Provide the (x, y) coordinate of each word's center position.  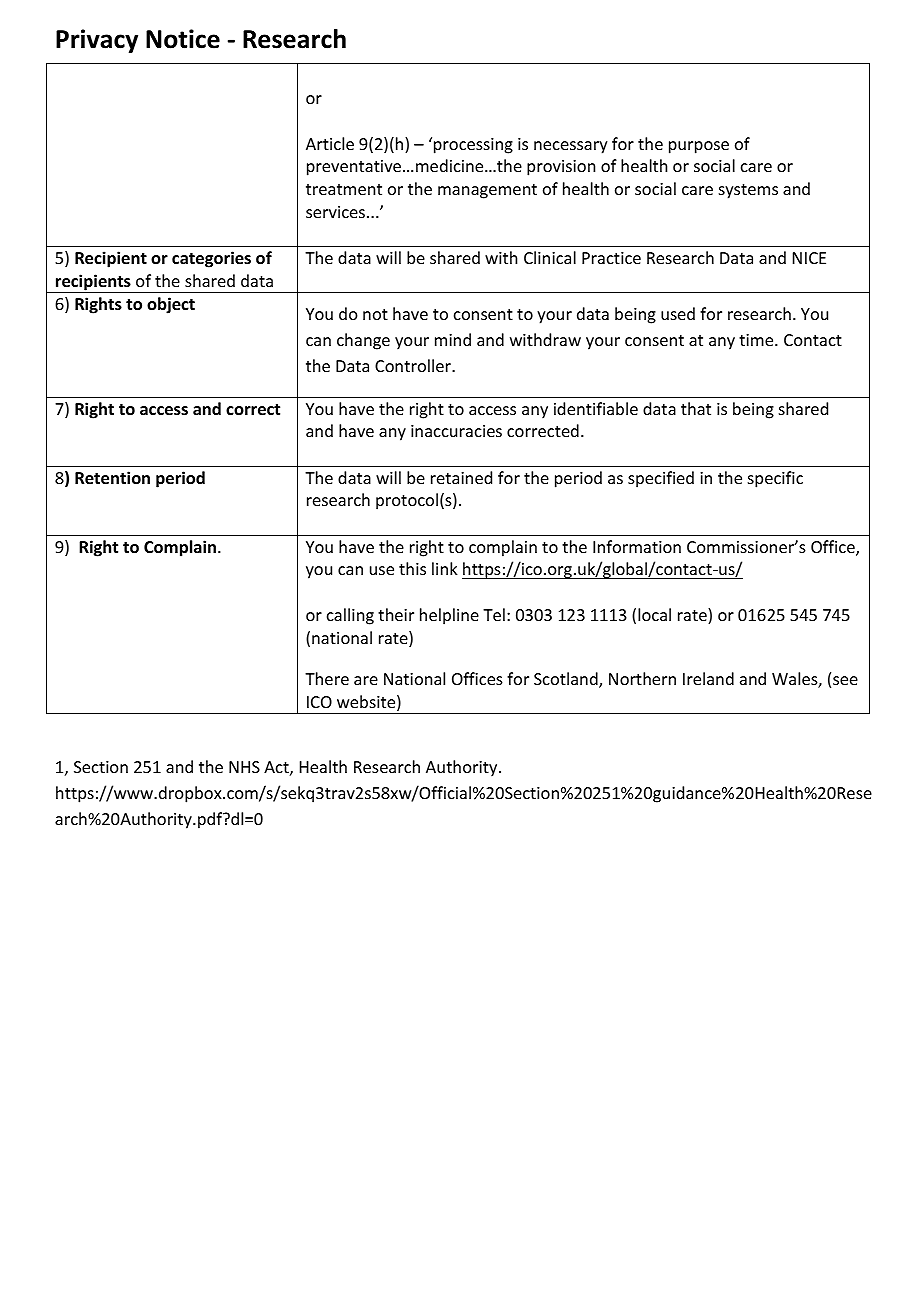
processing (473, 146)
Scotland (567, 680)
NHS (244, 767)
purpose (699, 147)
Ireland (708, 678)
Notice (183, 39)
